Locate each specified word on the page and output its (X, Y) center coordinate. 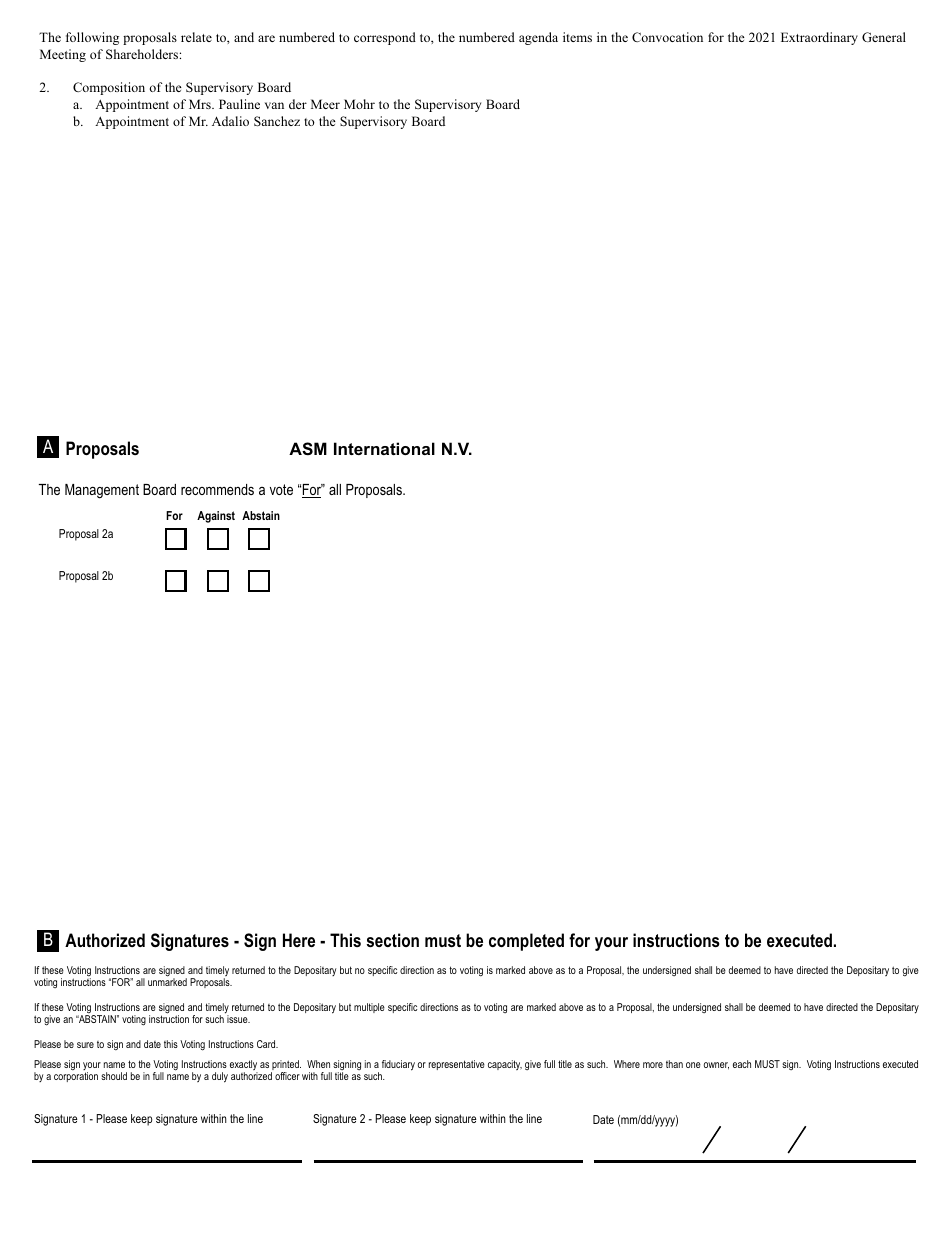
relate (196, 37)
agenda (538, 38)
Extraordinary (819, 38)
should (114, 1076)
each (742, 1064)
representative (457, 1065)
